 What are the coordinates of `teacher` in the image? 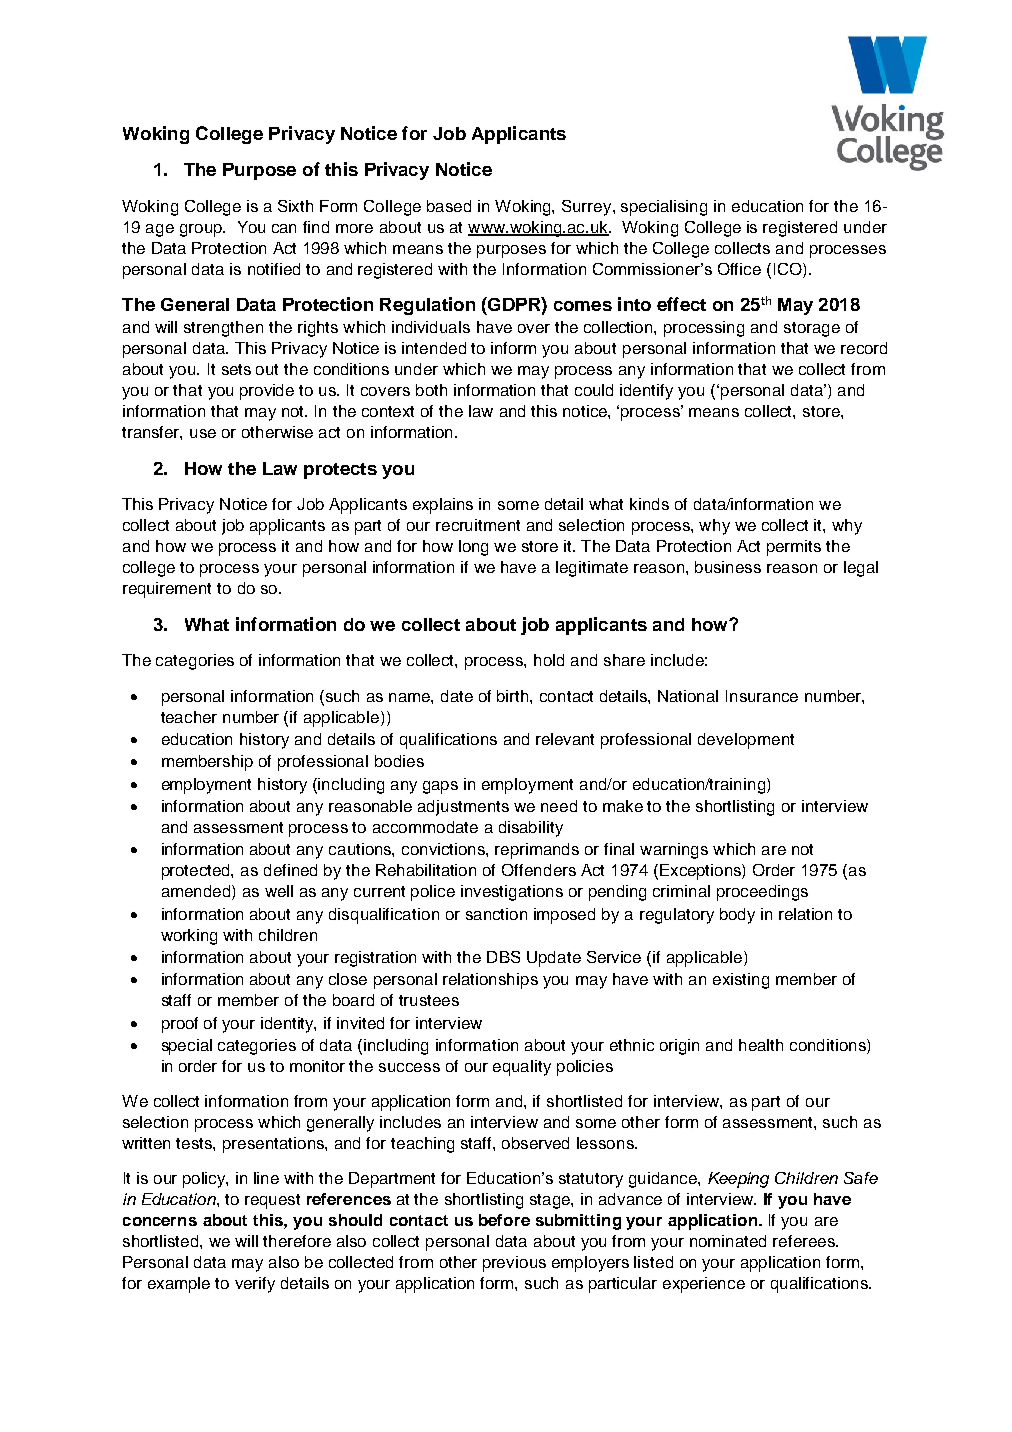 It's located at (189, 717).
